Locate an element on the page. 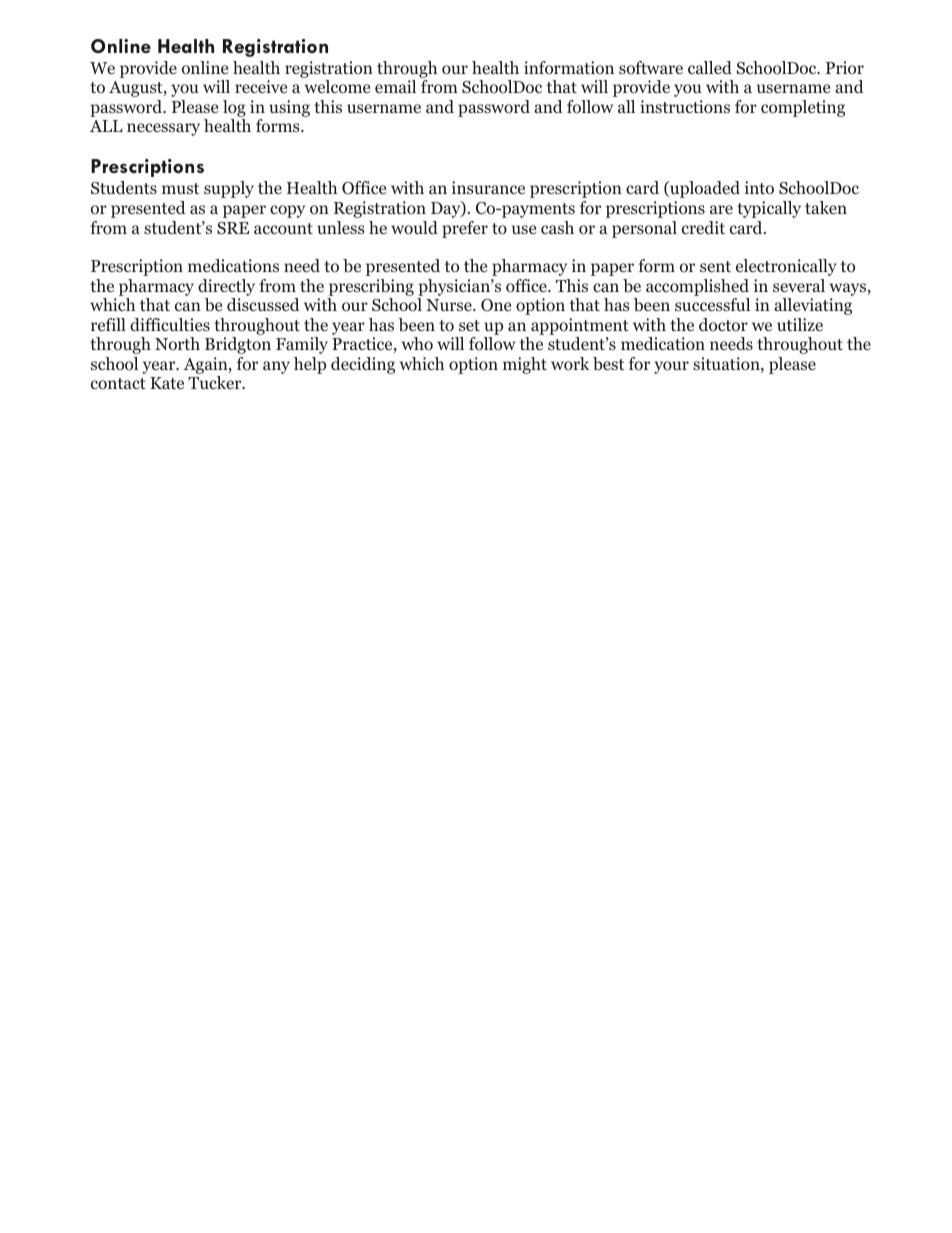 The image size is (952, 1233). email is located at coordinates (395, 86).
